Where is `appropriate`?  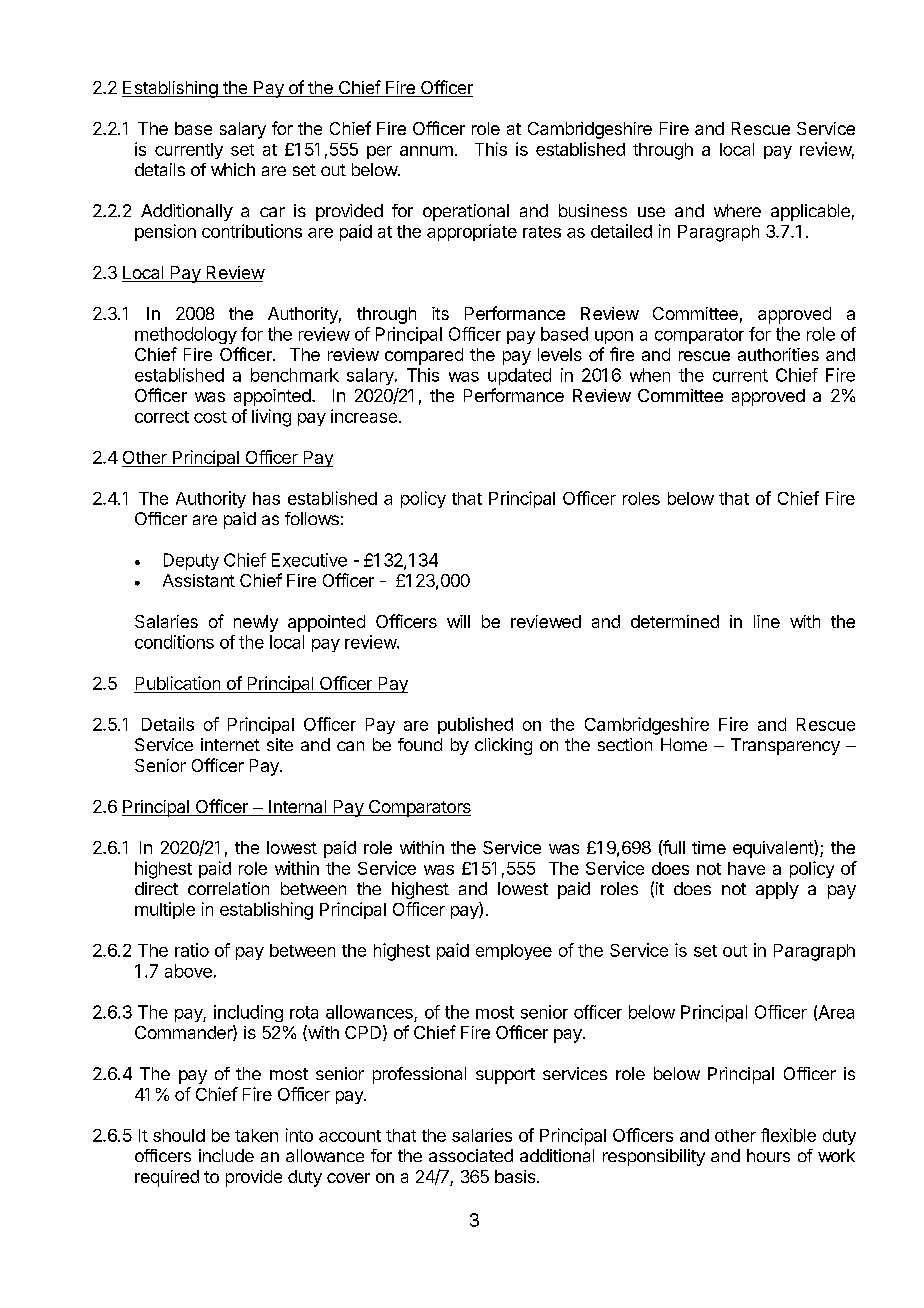 appropriate is located at coordinates (472, 232).
